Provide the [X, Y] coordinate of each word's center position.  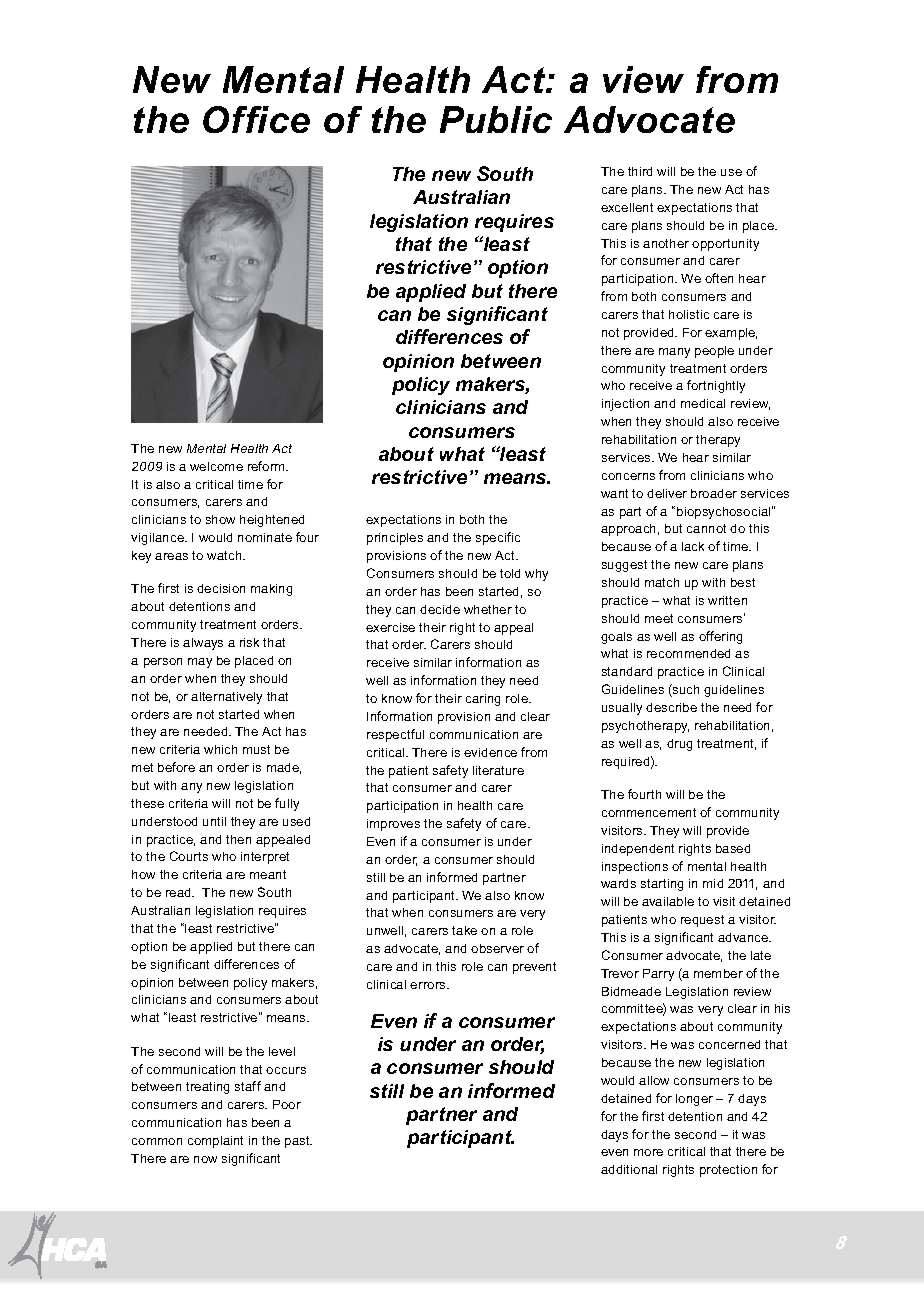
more [648, 1152]
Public [496, 119]
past [298, 1142]
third [640, 171]
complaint [215, 1142]
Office [256, 119]
